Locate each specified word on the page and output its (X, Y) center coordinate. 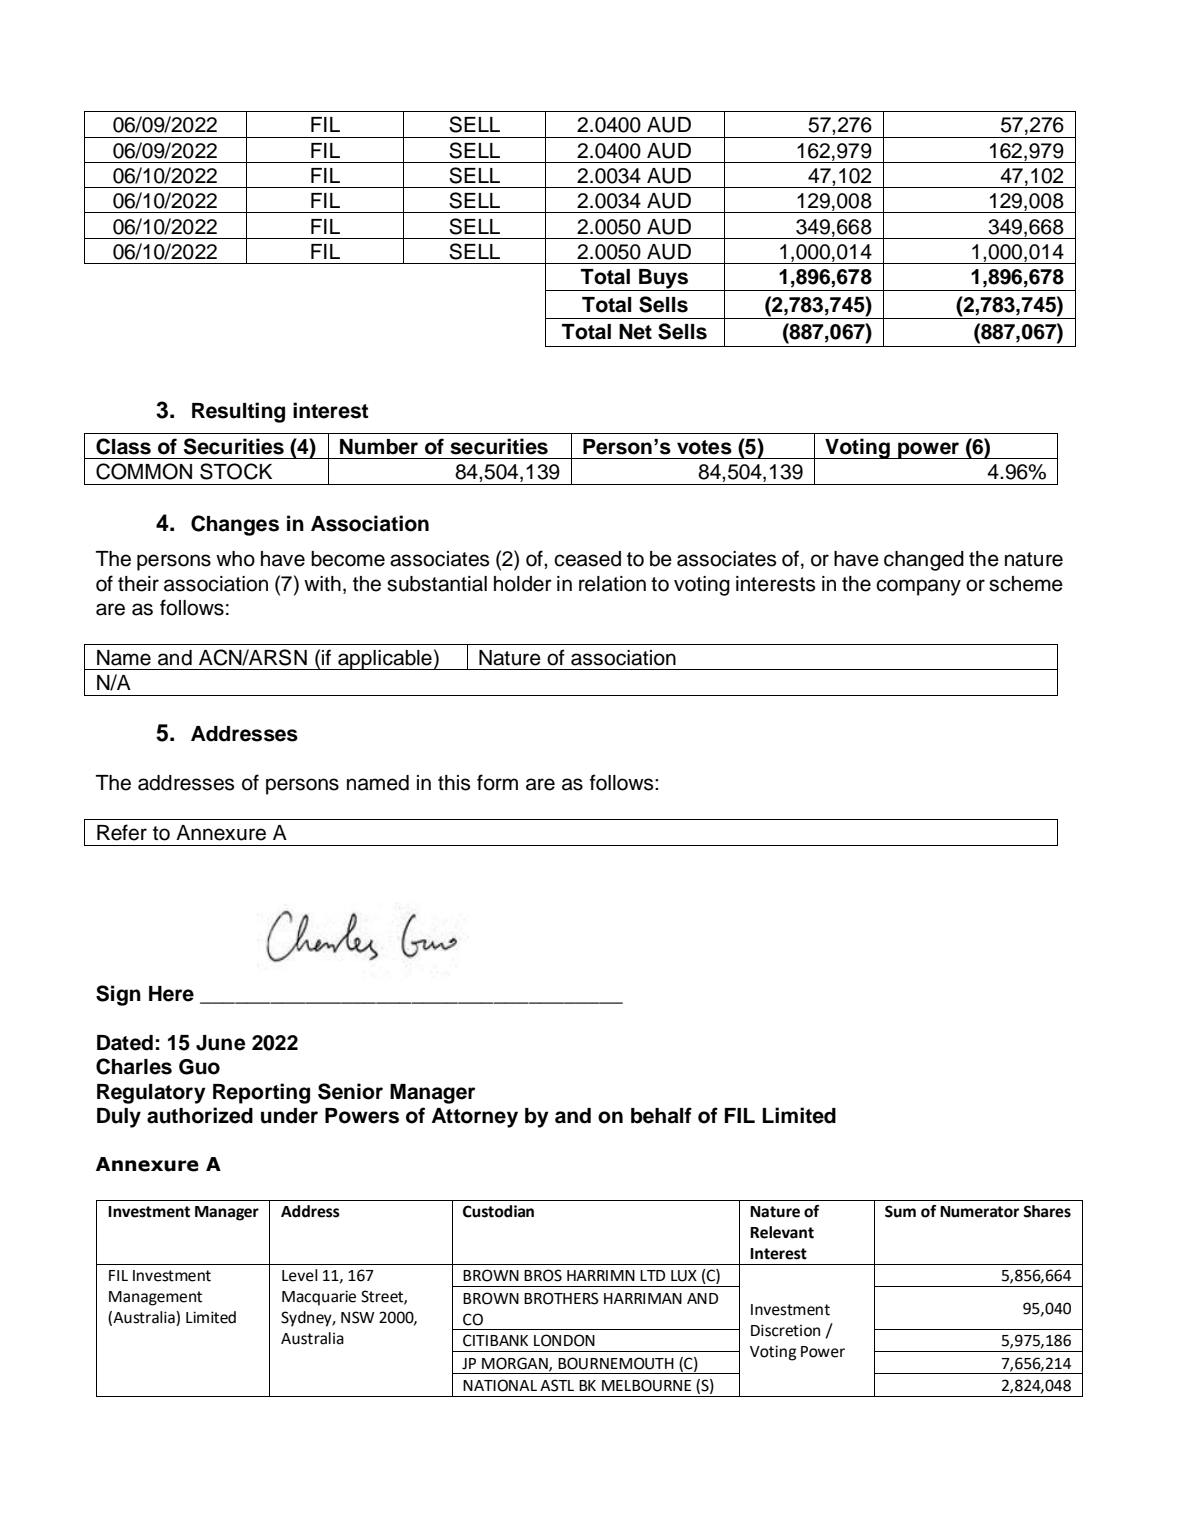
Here (171, 994)
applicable (385, 660)
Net (635, 332)
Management (155, 1298)
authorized (200, 1115)
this (454, 783)
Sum (900, 1211)
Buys (663, 280)
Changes (235, 525)
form (497, 782)
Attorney (474, 1118)
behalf (661, 1115)
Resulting (238, 412)
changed (924, 561)
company (918, 587)
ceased (587, 559)
